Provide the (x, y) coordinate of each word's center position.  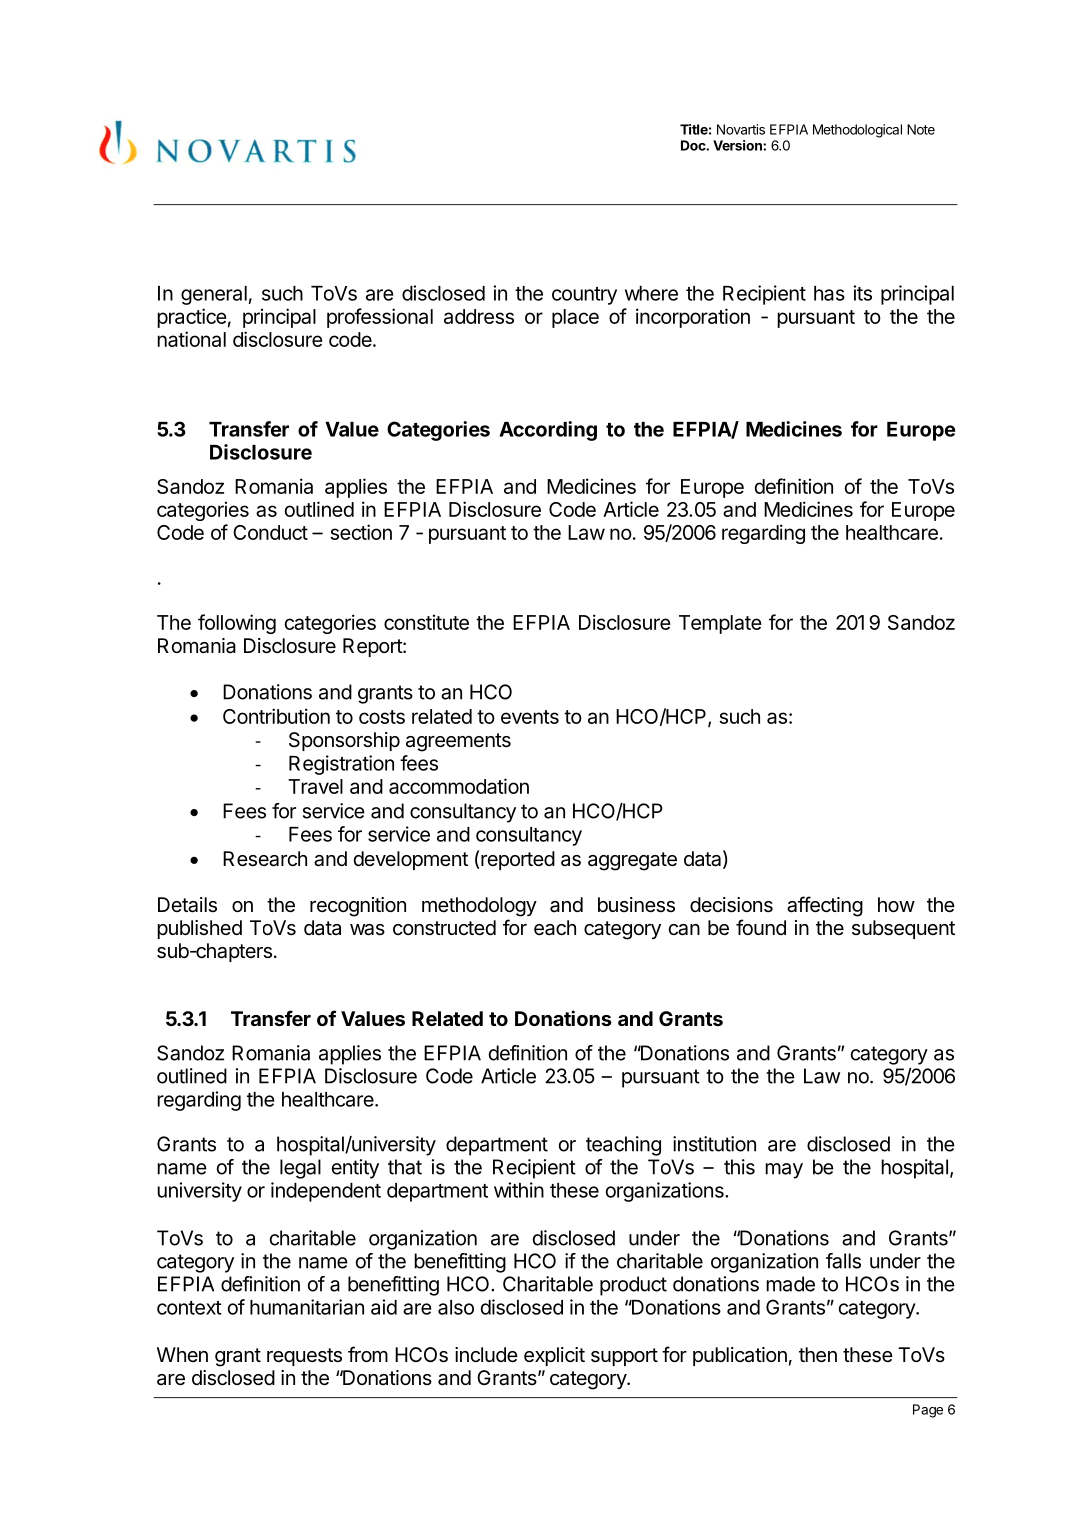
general (214, 295)
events (530, 717)
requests (304, 1357)
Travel (315, 786)
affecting (825, 906)
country (584, 296)
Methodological (857, 131)
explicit (554, 1356)
